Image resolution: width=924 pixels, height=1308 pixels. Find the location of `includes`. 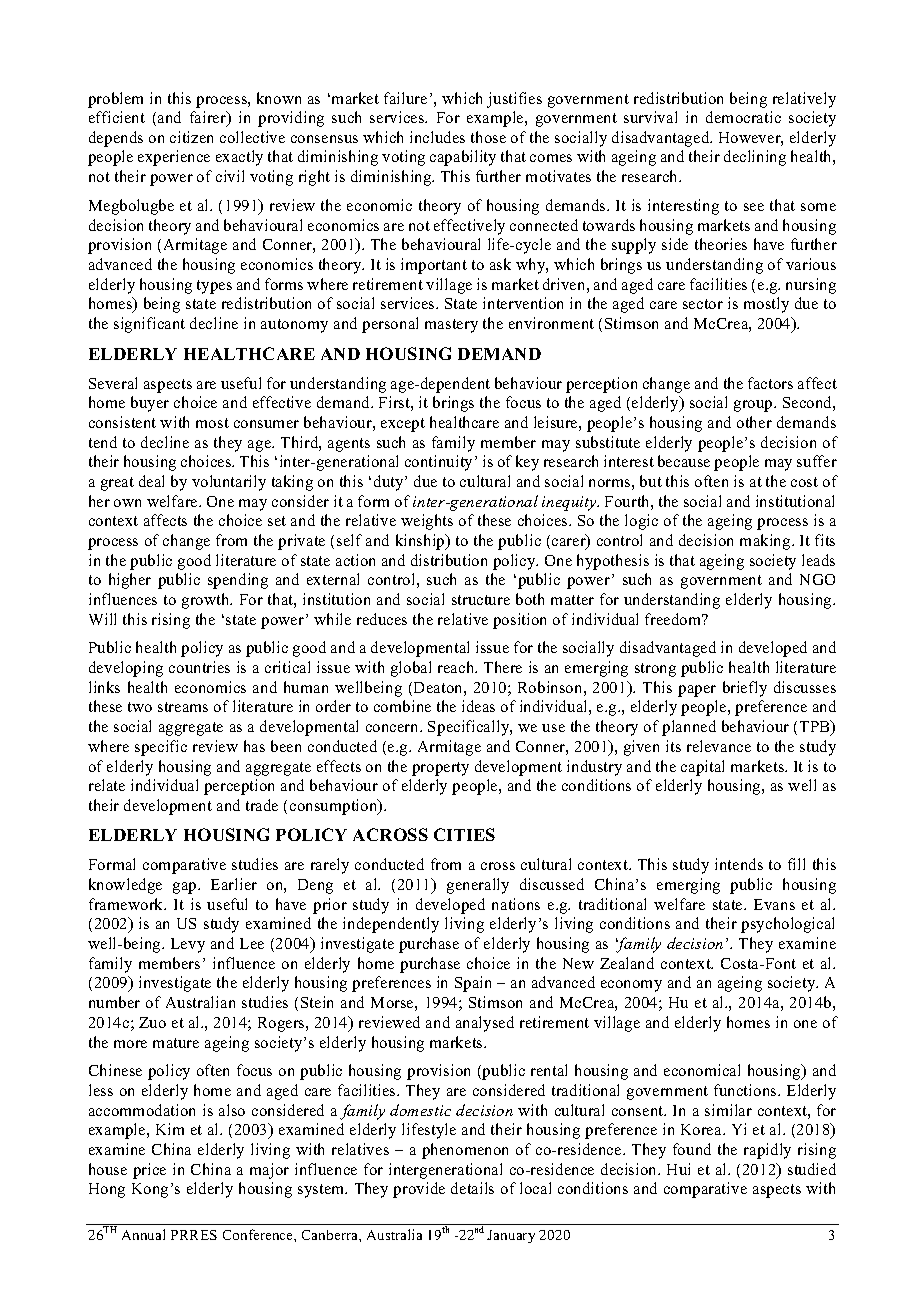

includes is located at coordinates (437, 137).
